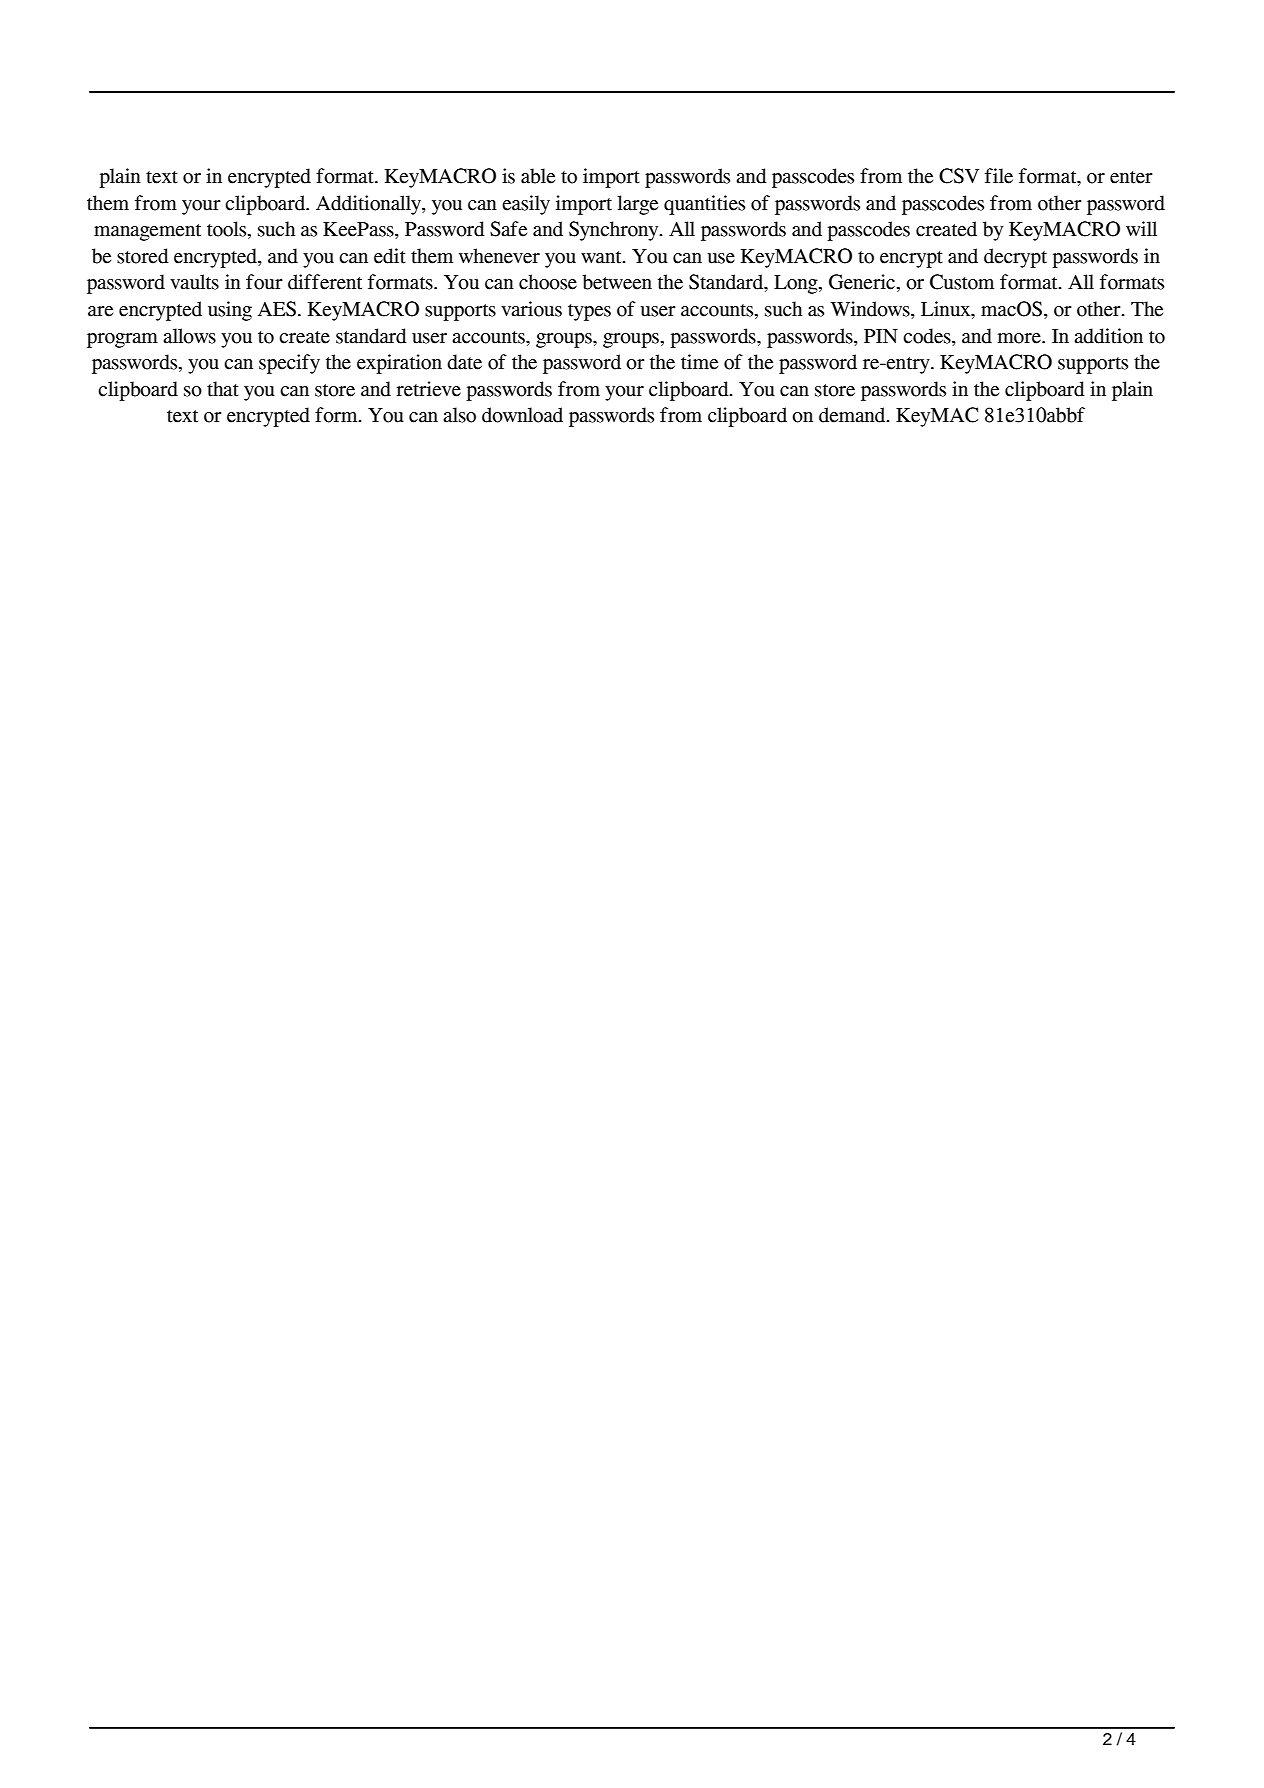 The image size is (1264, 1788). Describe the element at coordinates (538, 176) in the screenshot. I see `able` at that location.
